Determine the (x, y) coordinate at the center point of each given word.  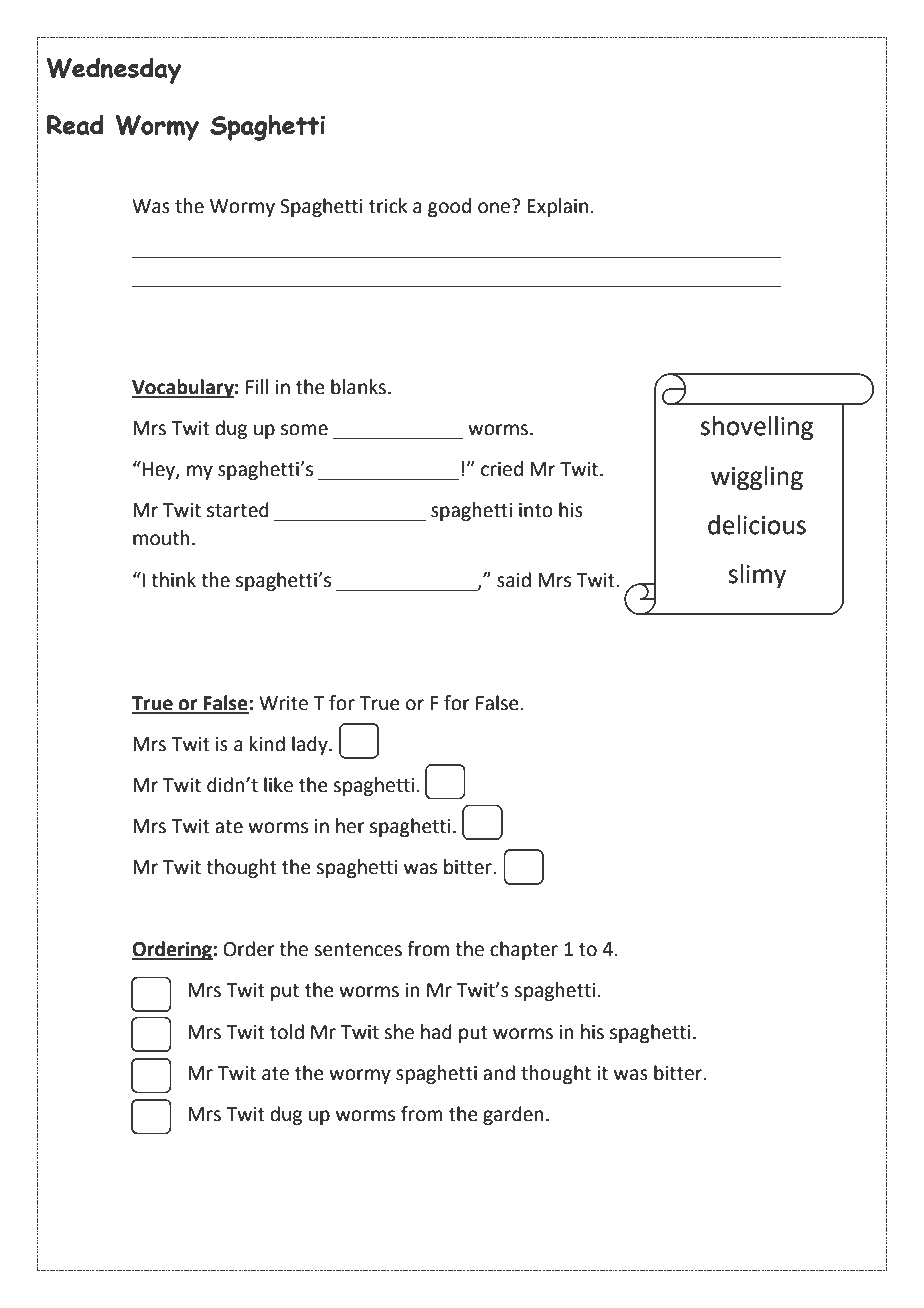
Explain (557, 207)
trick (388, 206)
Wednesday (114, 70)
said (514, 580)
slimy (757, 576)
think (173, 580)
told (287, 1032)
